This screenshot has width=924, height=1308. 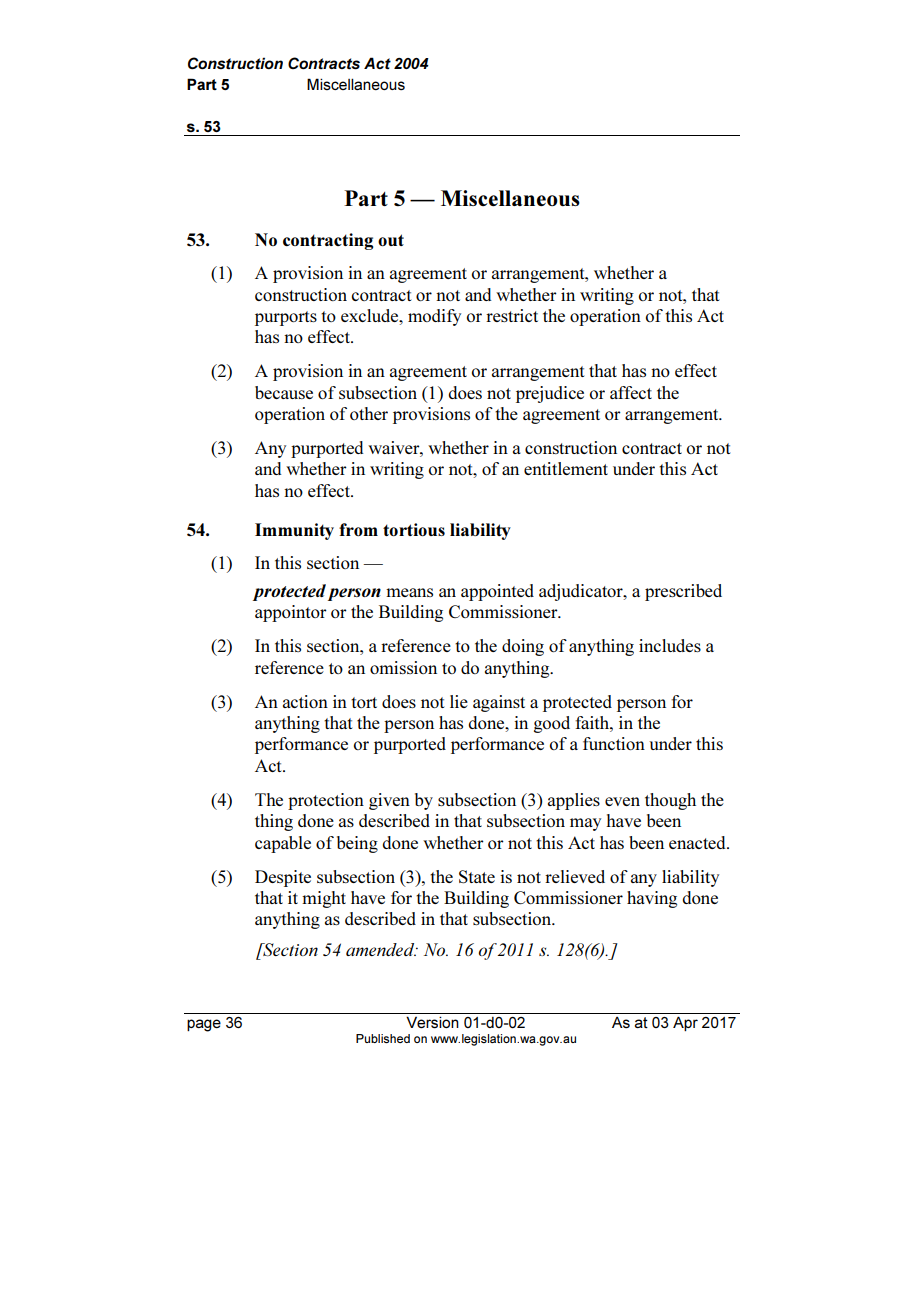 I want to click on omission, so click(x=403, y=667).
